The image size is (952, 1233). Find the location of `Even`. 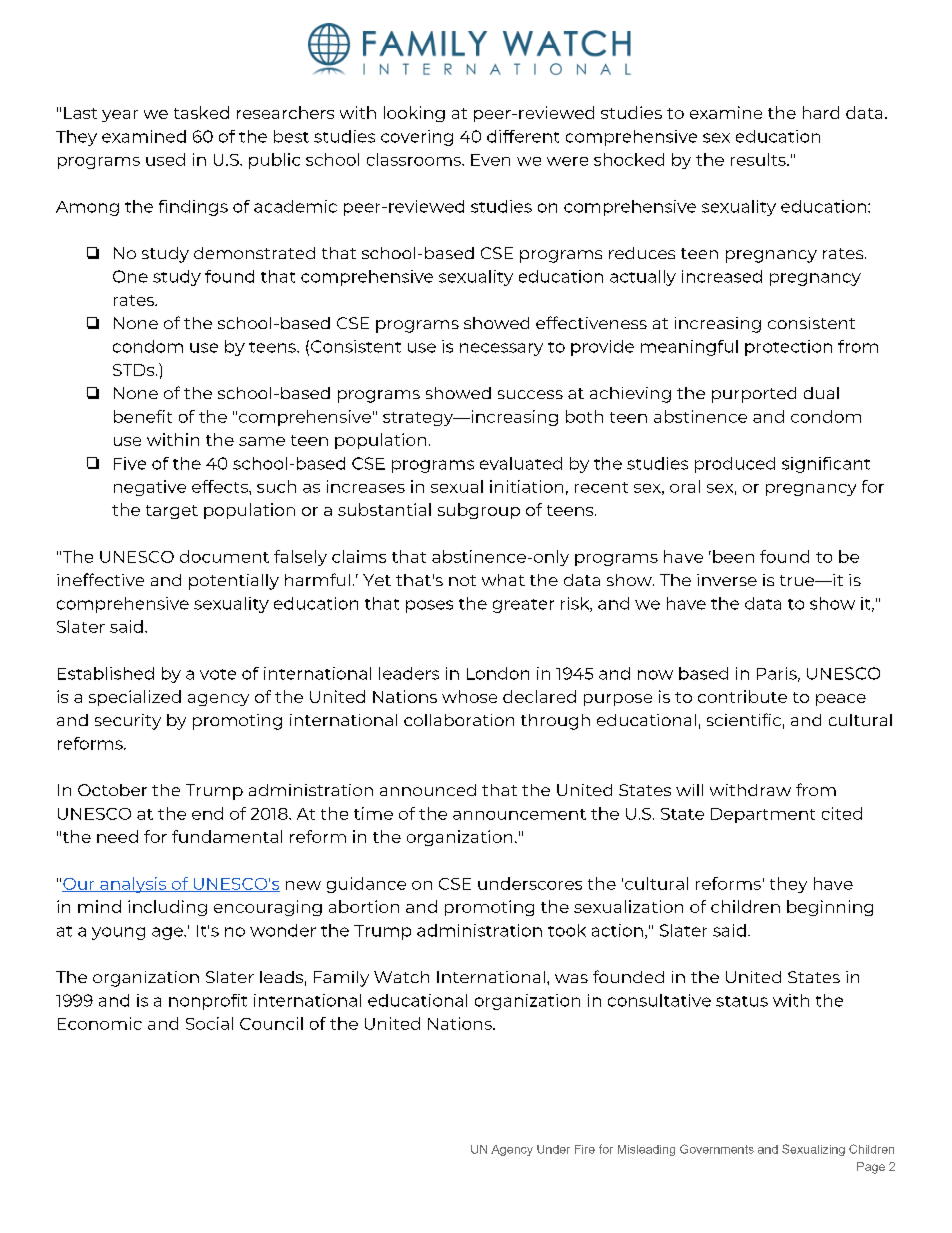

Even is located at coordinates (490, 160).
